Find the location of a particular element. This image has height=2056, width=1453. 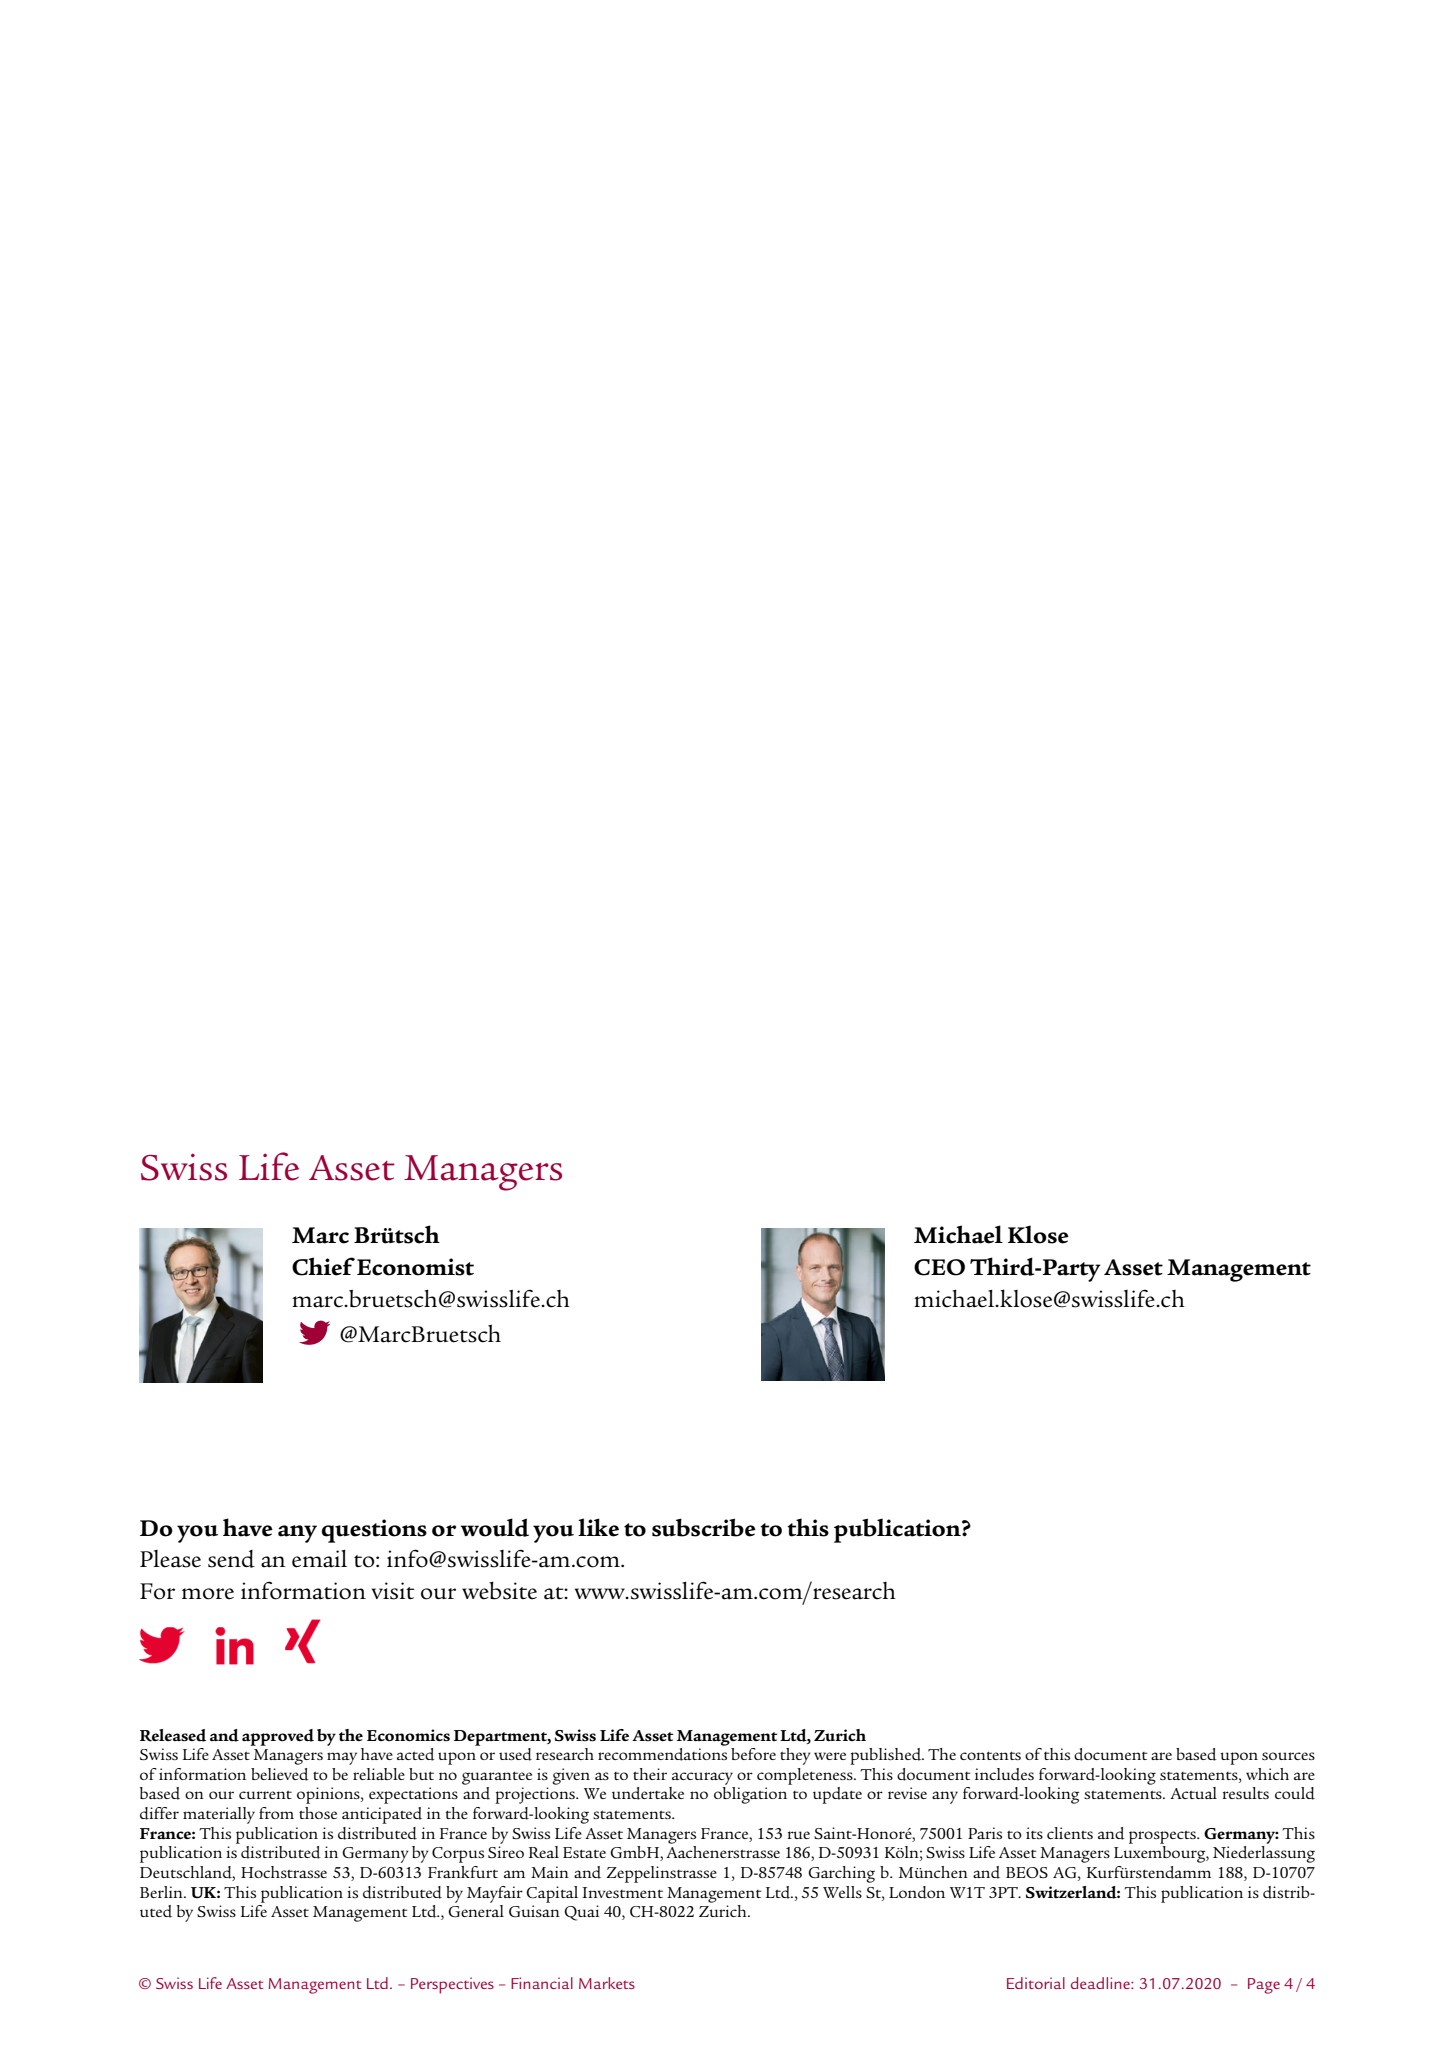

Perspectives is located at coordinates (452, 1985).
